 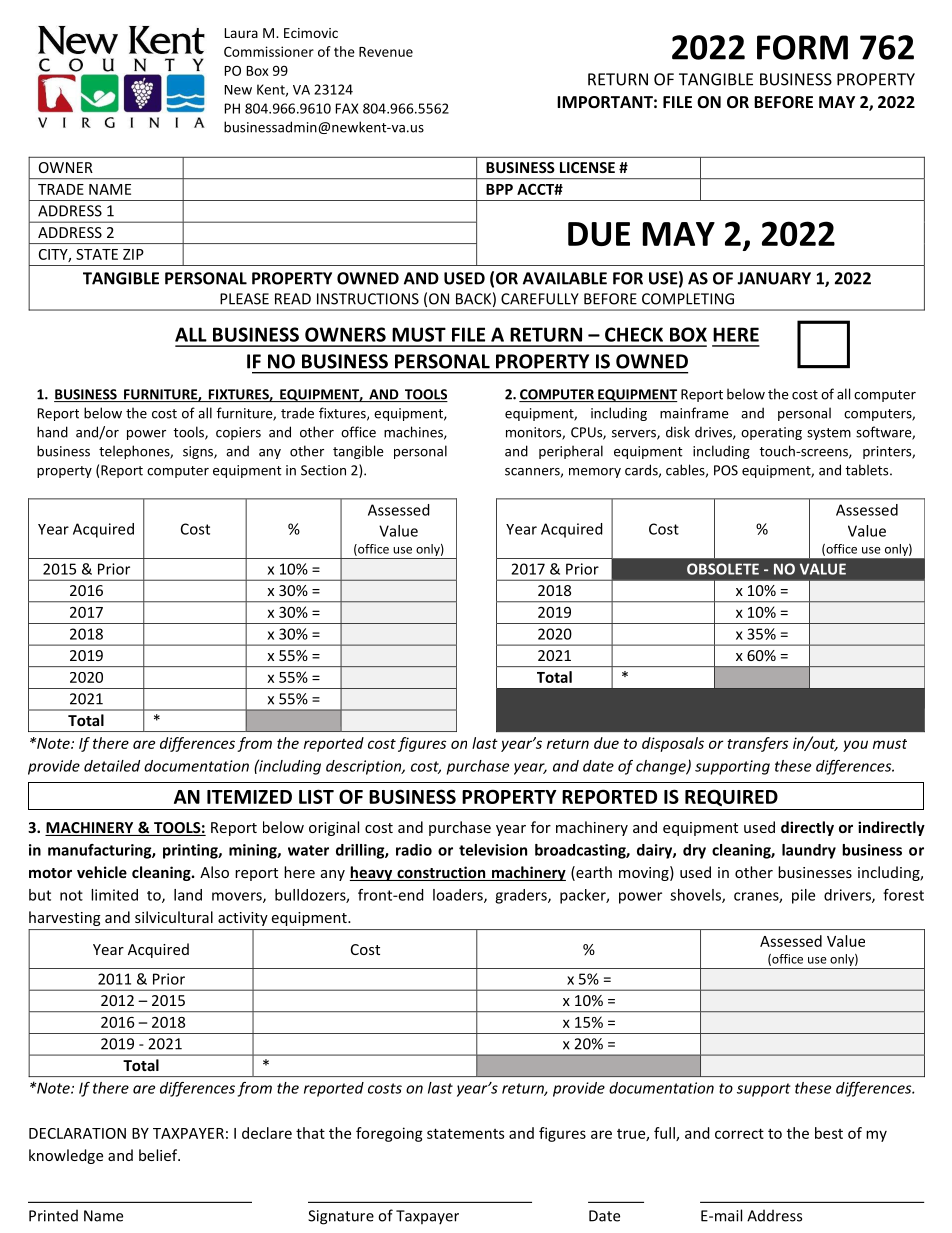 What do you see at coordinates (112, 766) in the screenshot?
I see `detailed` at bounding box center [112, 766].
